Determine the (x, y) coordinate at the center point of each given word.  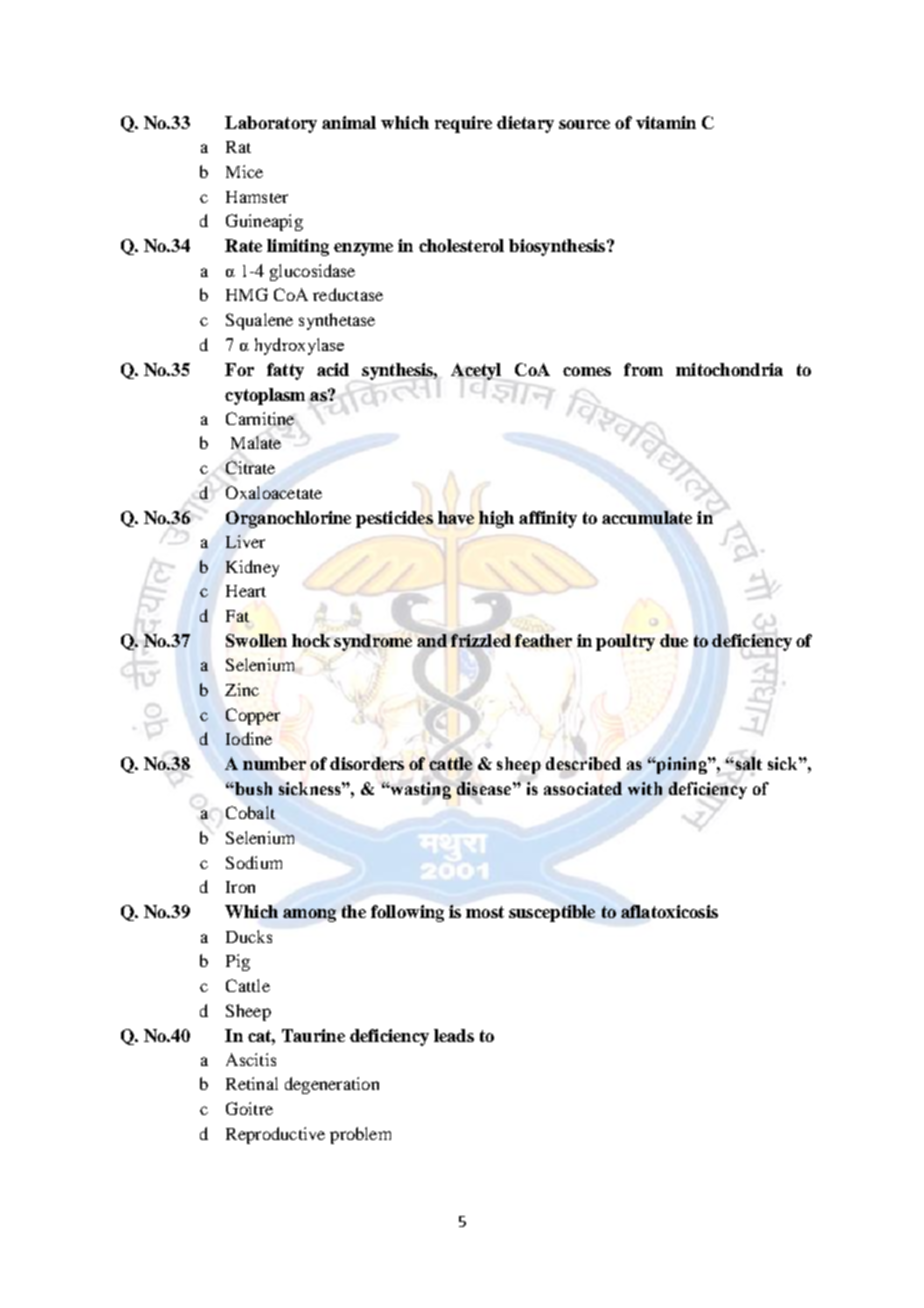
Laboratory (271, 124)
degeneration (332, 1085)
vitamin (666, 122)
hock (311, 640)
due (674, 640)
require (463, 124)
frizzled (481, 640)
